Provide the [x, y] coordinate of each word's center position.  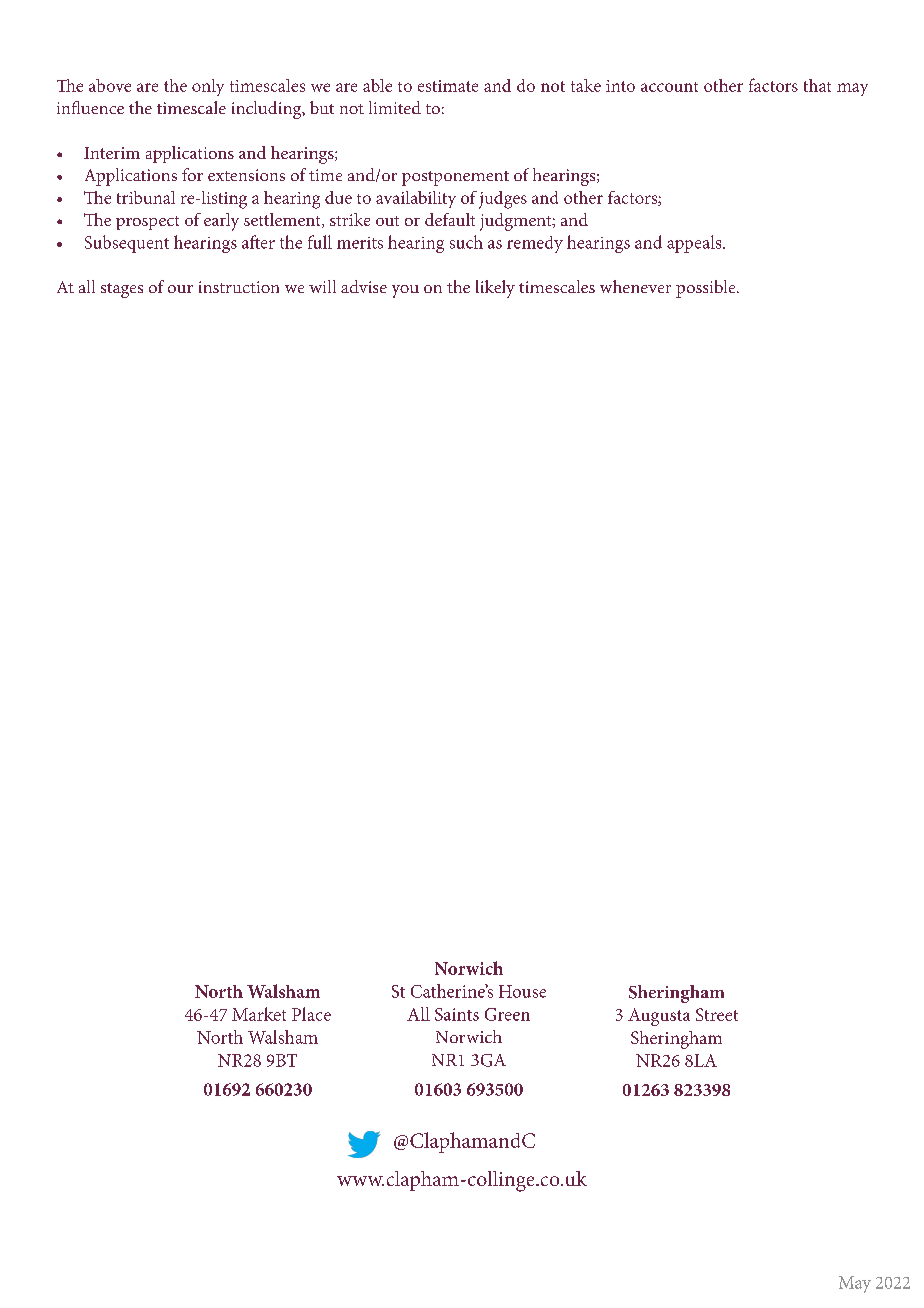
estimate [448, 86]
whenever [635, 286]
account [669, 87]
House [522, 991]
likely [495, 289]
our [180, 289]
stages [122, 290]
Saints [457, 1014]
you [405, 291]
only [208, 87]
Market [259, 1014]
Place [311, 1014]
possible [707, 289]
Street [717, 1014]
